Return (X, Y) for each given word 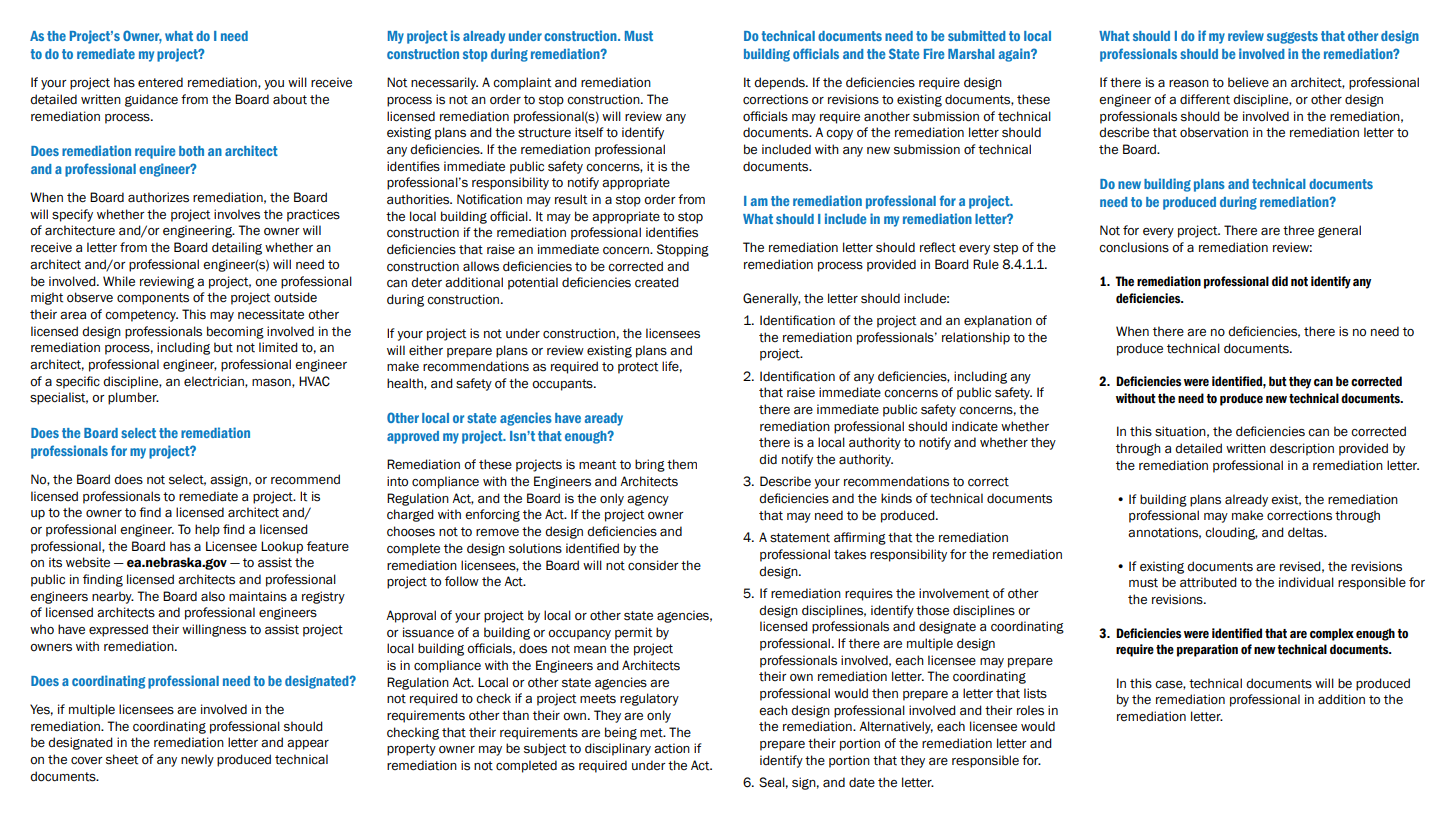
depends (780, 83)
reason (1189, 84)
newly (197, 760)
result (571, 199)
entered (160, 82)
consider (653, 565)
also (213, 596)
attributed (1208, 582)
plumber (133, 398)
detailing (237, 248)
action (672, 748)
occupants (563, 385)
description (1302, 449)
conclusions (1134, 247)
